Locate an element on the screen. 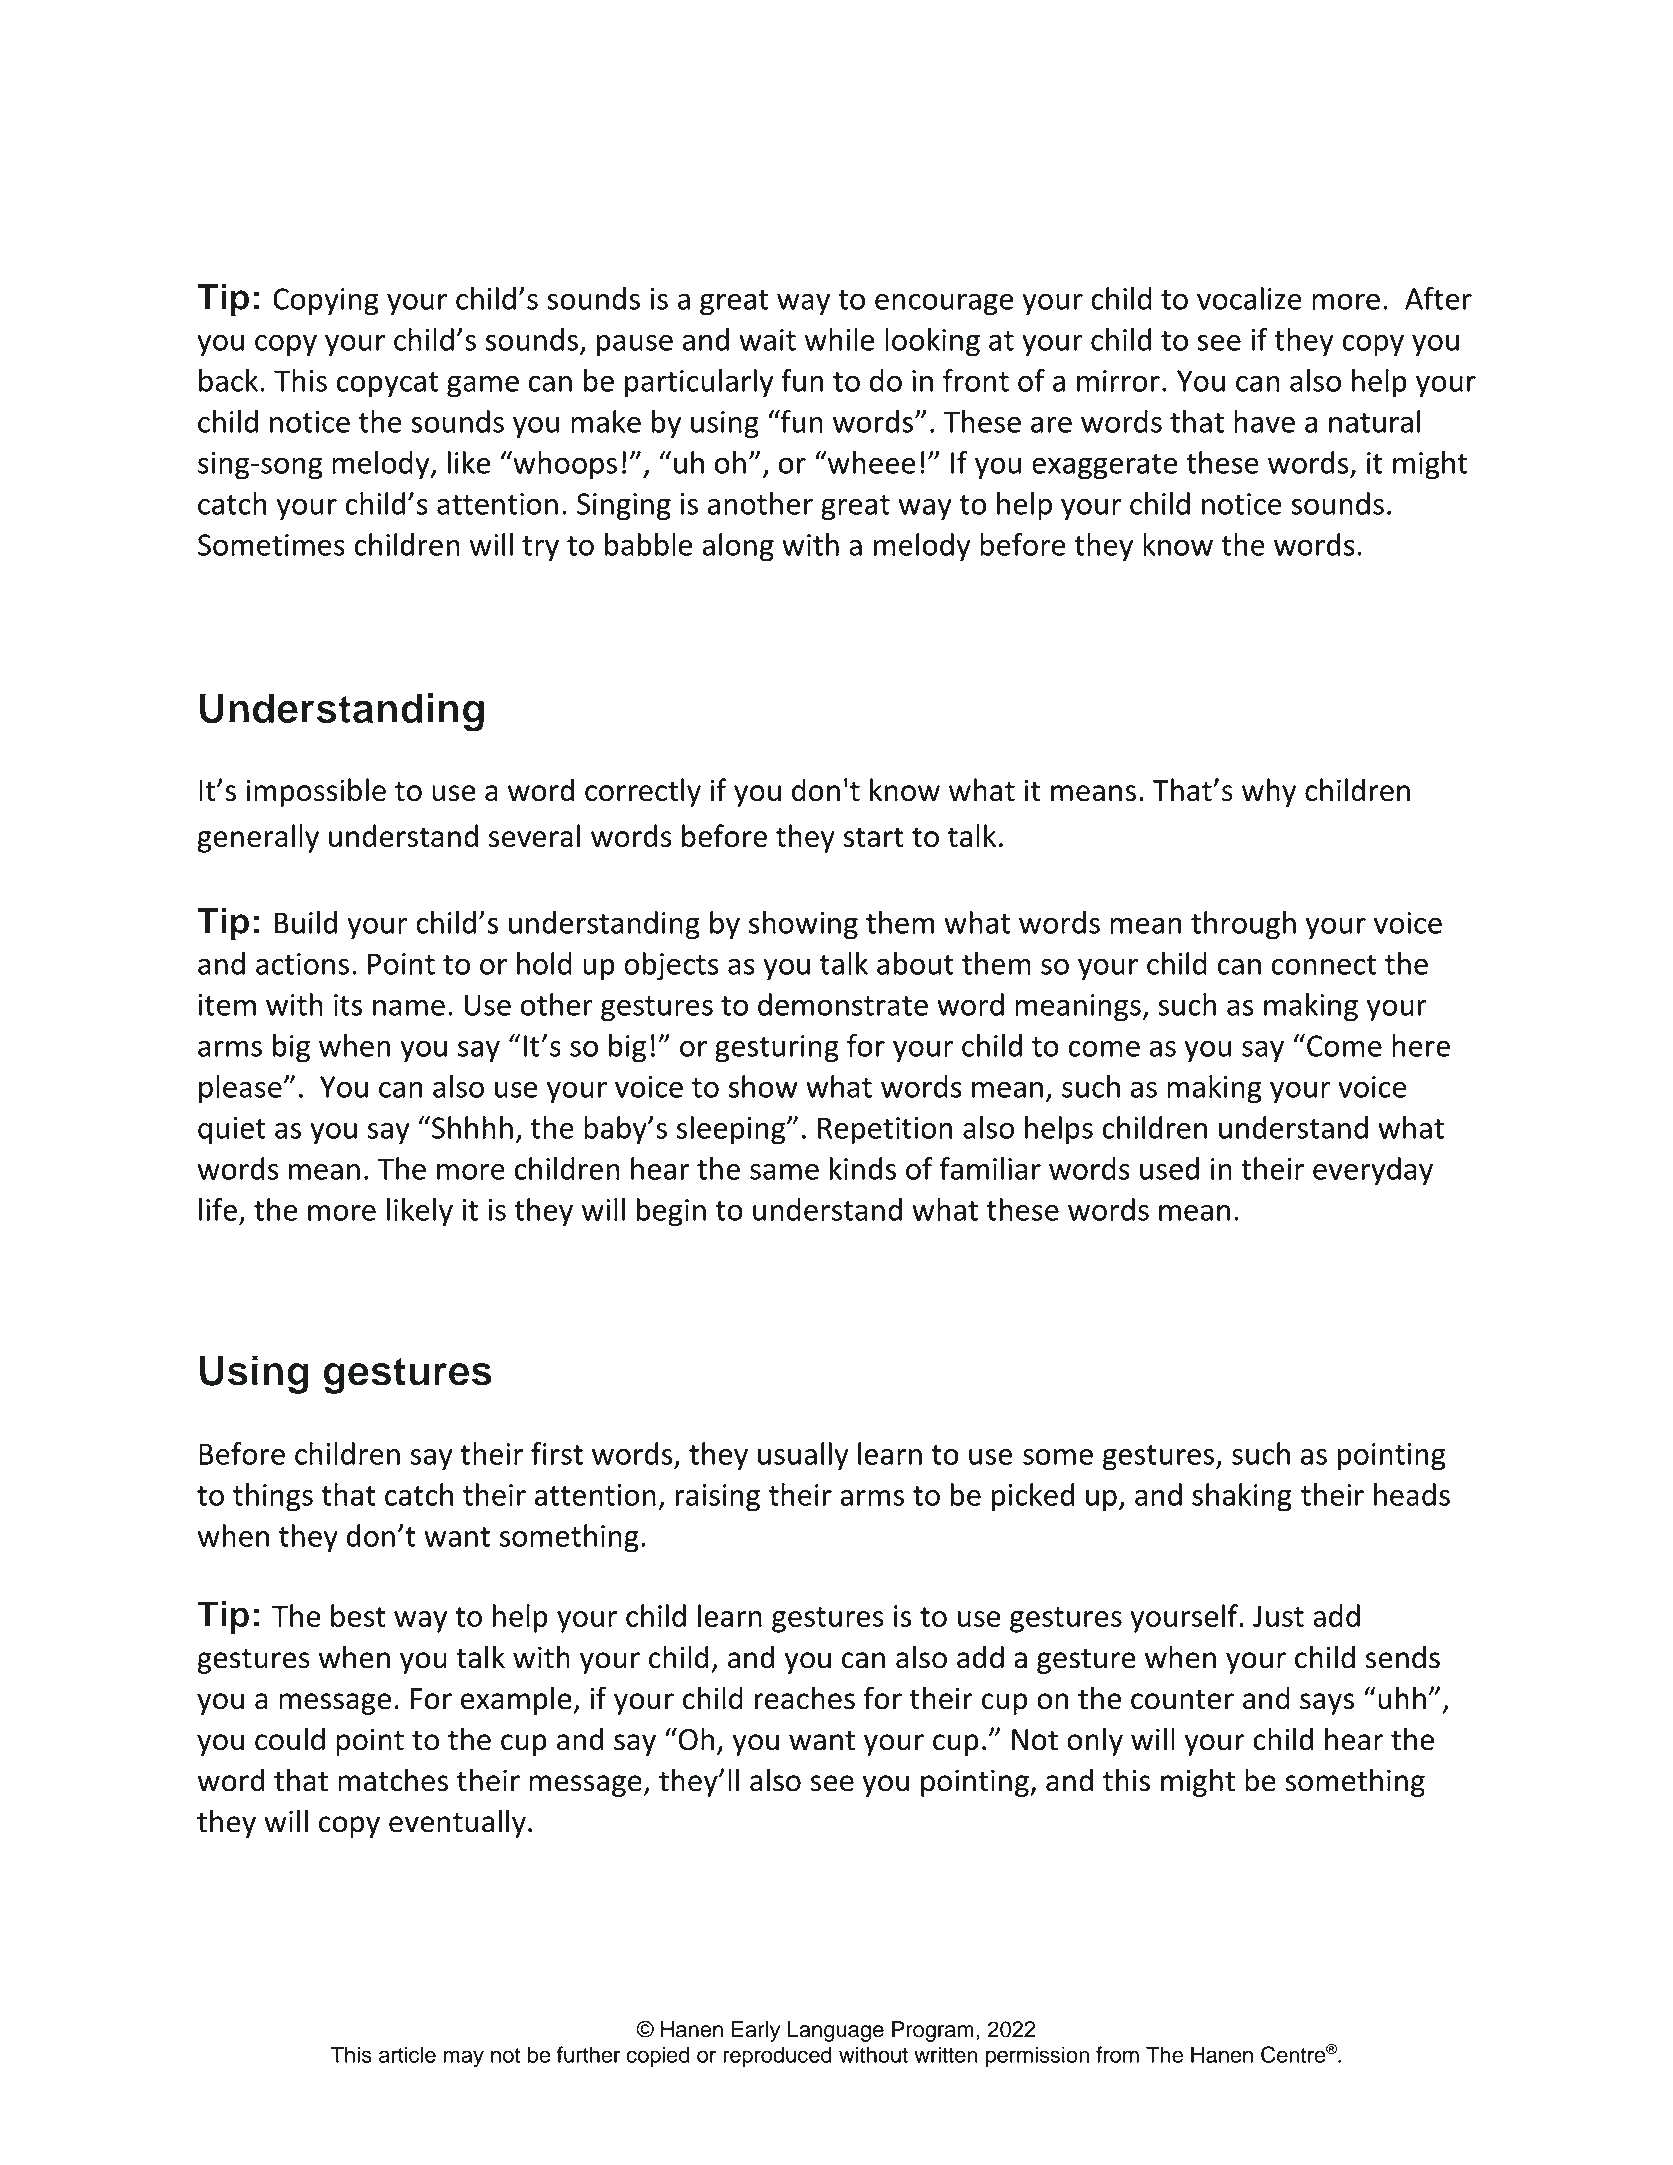 Image resolution: width=1673 pixels, height=2165 pixels. everyday is located at coordinates (1373, 1171).
